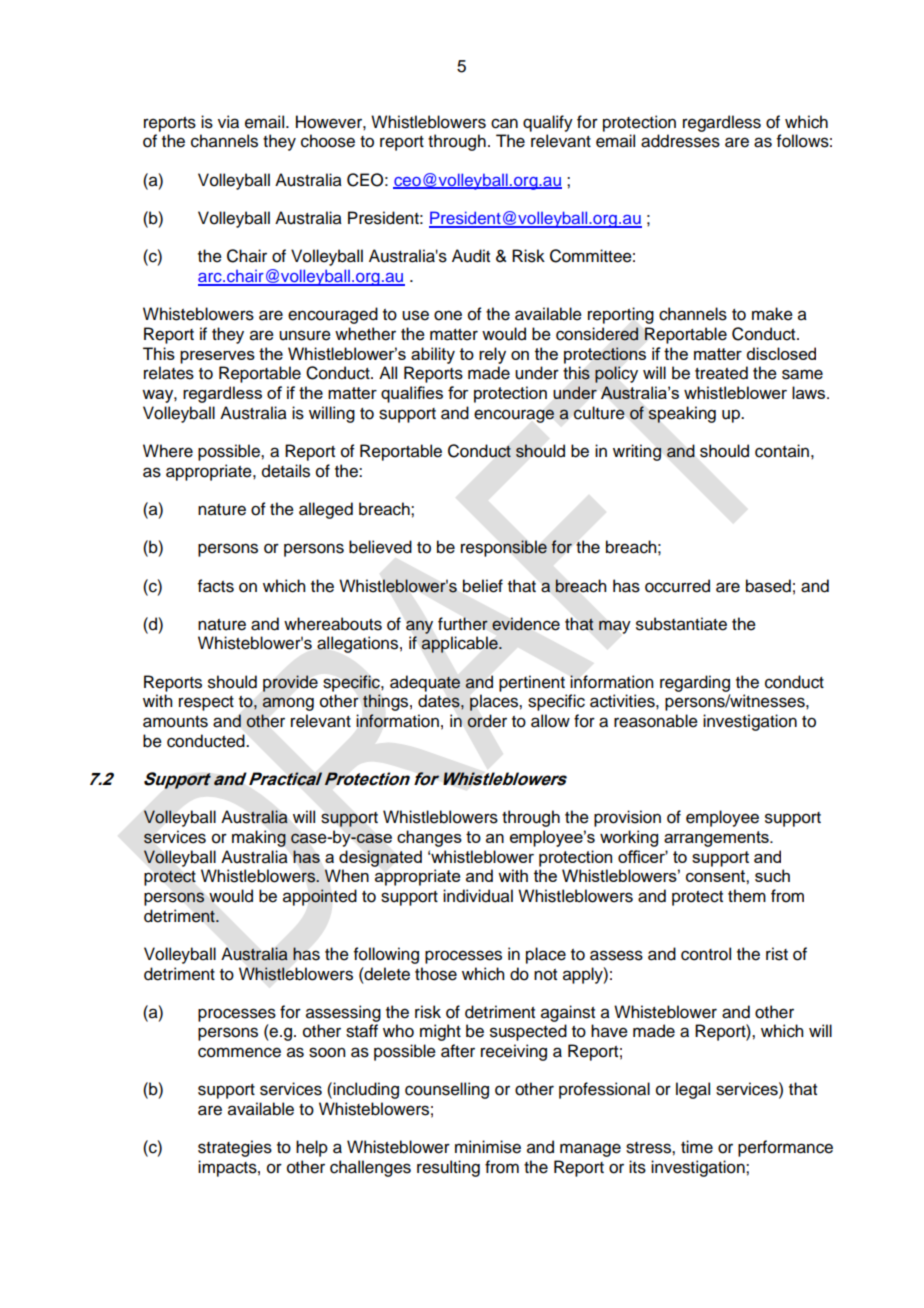 The width and height of the page is (924, 1308). Describe the element at coordinates (228, 122) in the page. I see `via` at that location.
